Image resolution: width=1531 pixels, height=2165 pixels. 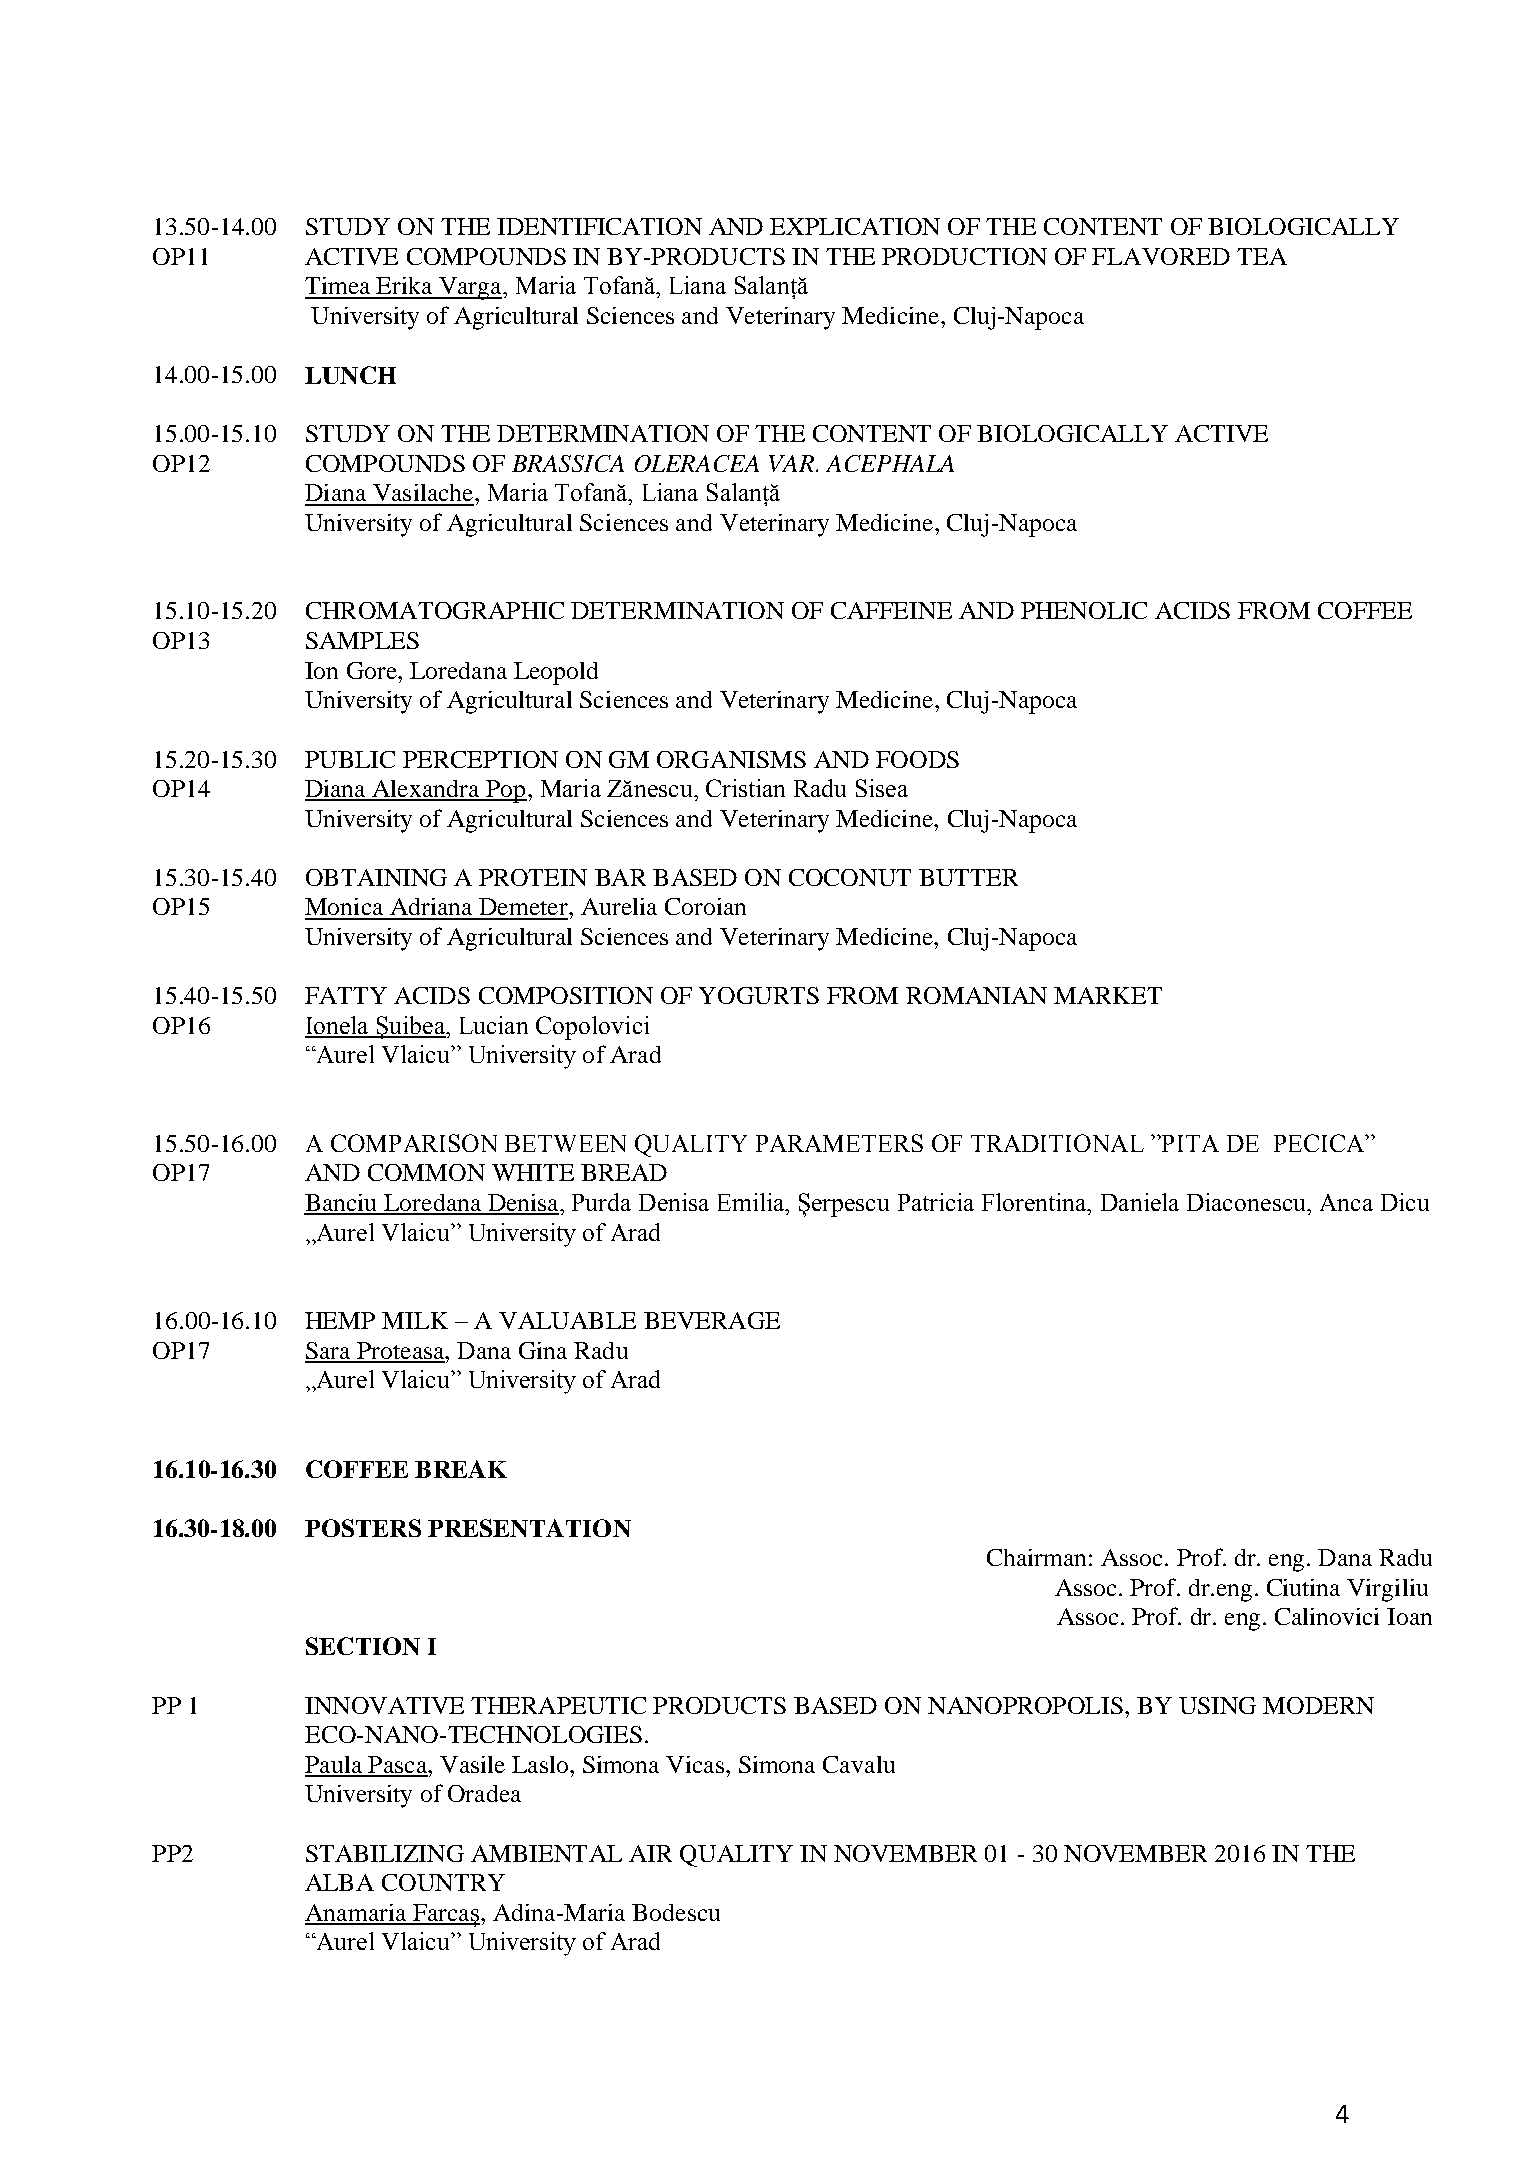 What do you see at coordinates (1161, 256) in the screenshot?
I see `FLAVORED` at bounding box center [1161, 256].
